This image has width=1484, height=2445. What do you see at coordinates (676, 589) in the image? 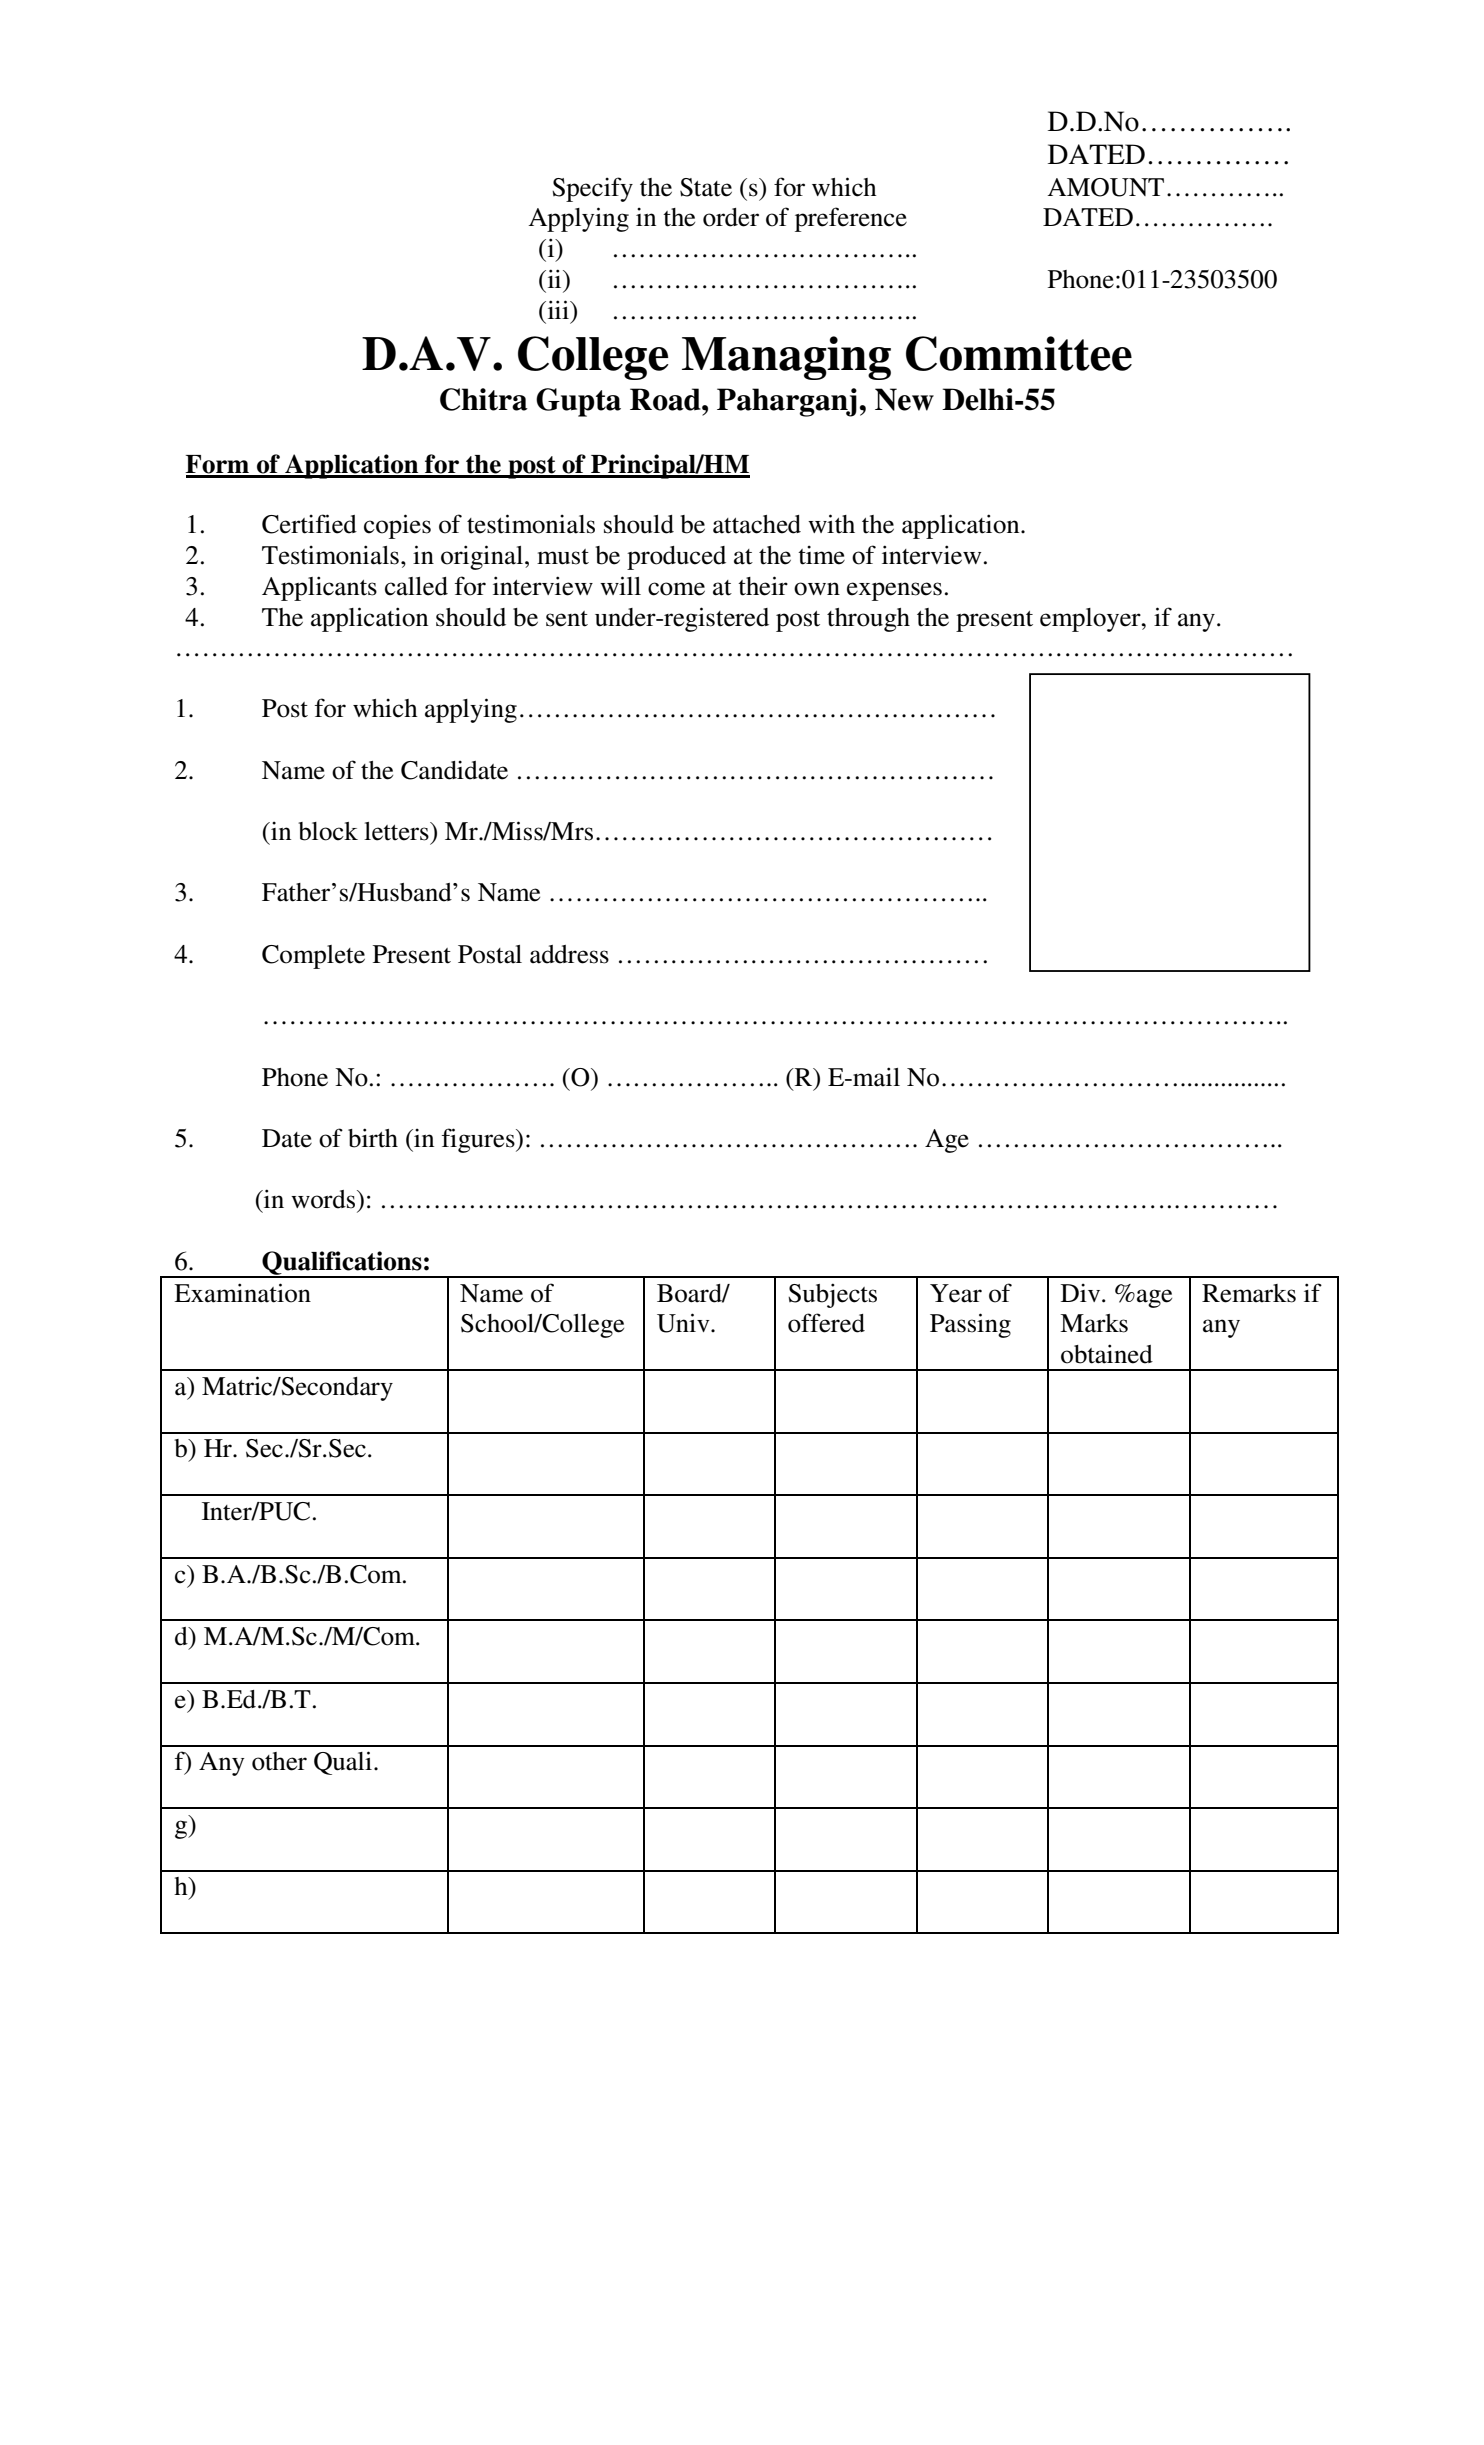
I see `come` at bounding box center [676, 589].
